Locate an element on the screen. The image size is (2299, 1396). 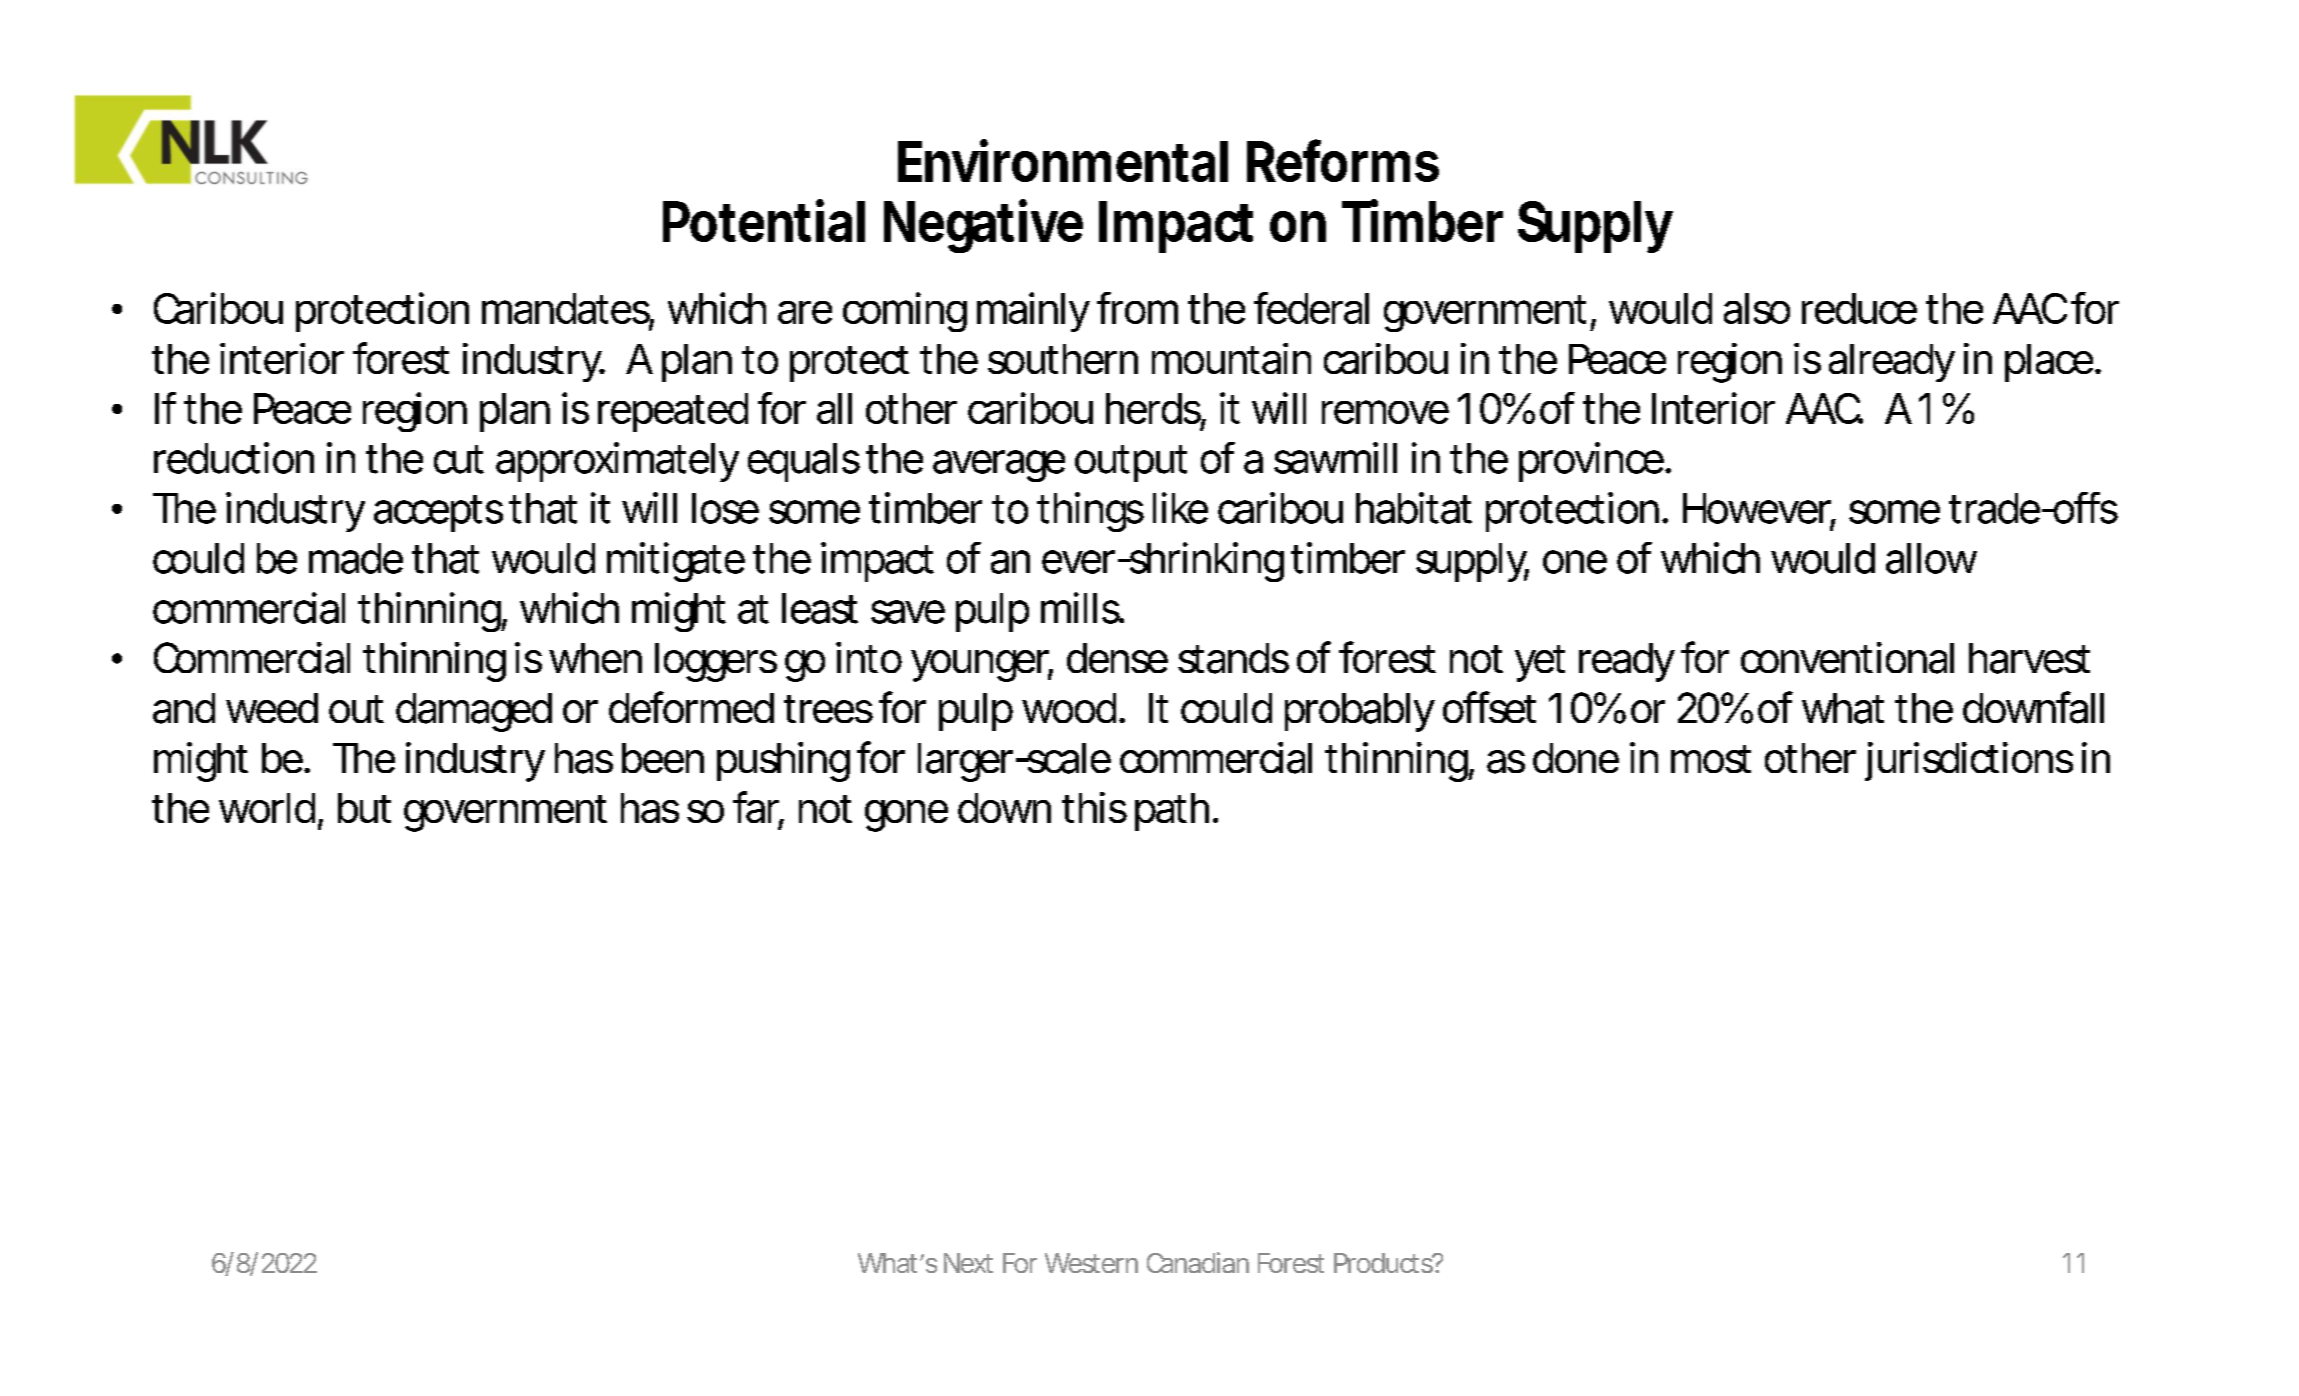
reduce is located at coordinates (1859, 308).
